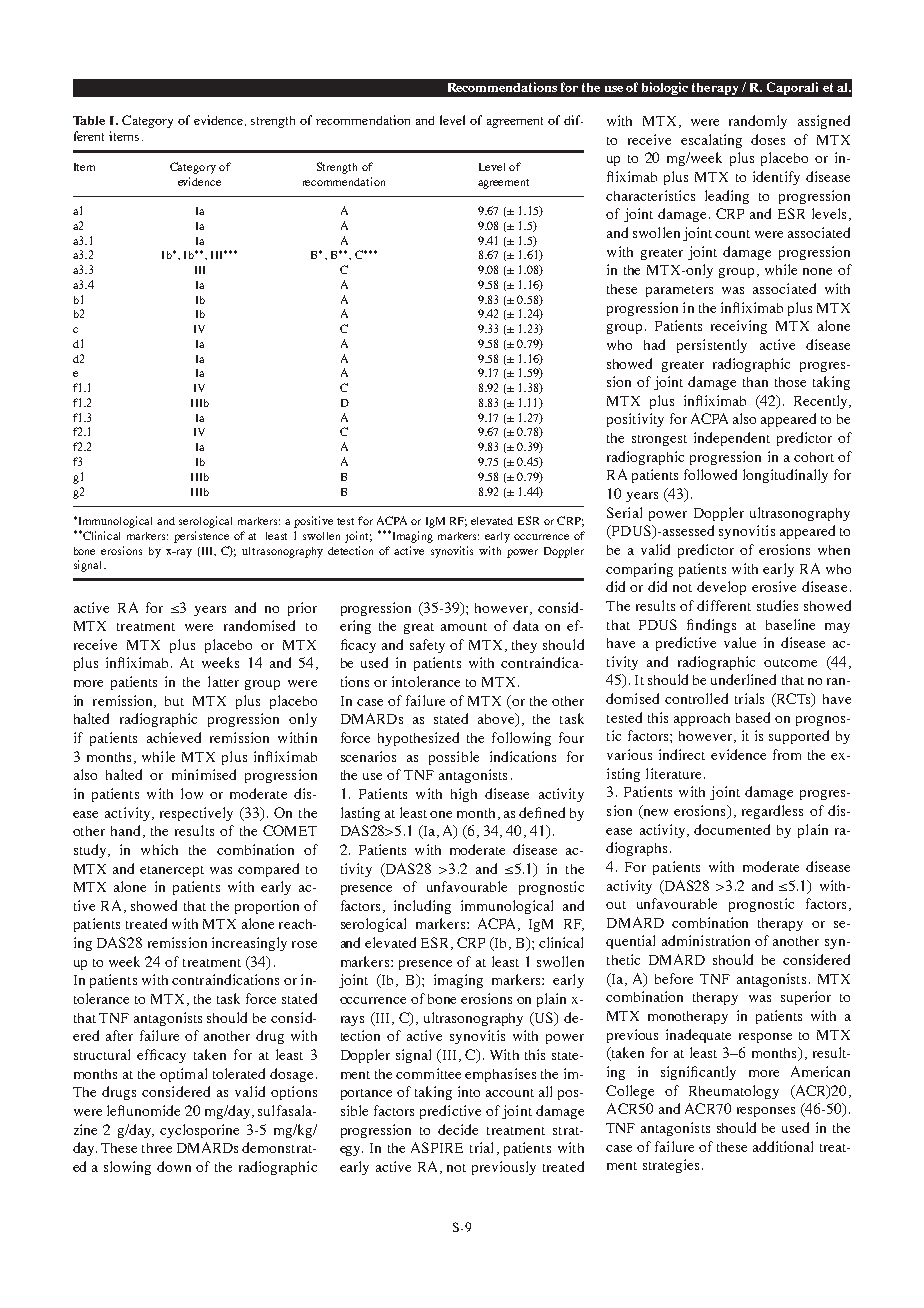  Describe the element at coordinates (89, 120) in the page. I see `Table` at that location.
